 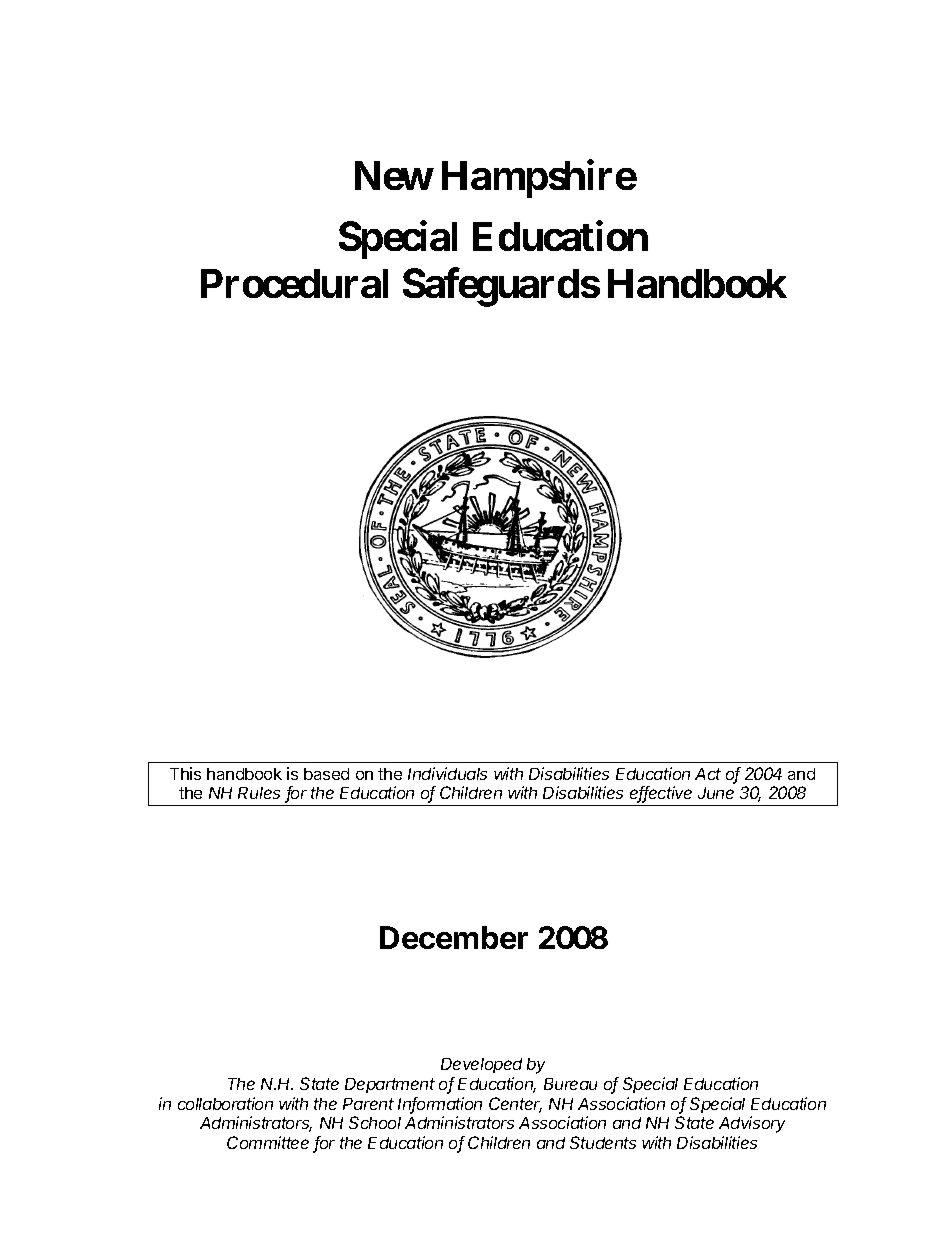 I want to click on effective, so click(x=661, y=794).
